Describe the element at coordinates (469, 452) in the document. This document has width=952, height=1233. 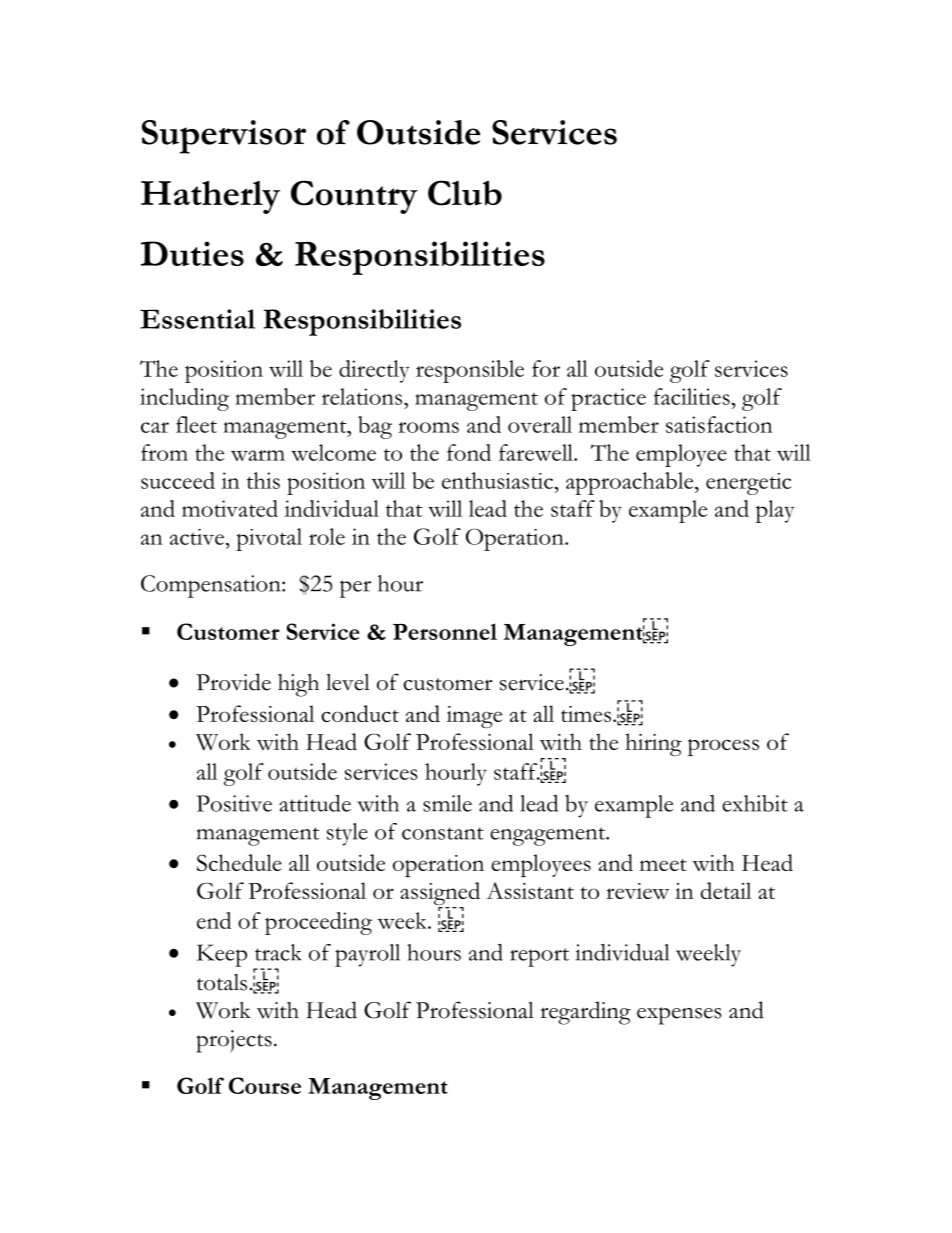
I see `fond` at that location.
